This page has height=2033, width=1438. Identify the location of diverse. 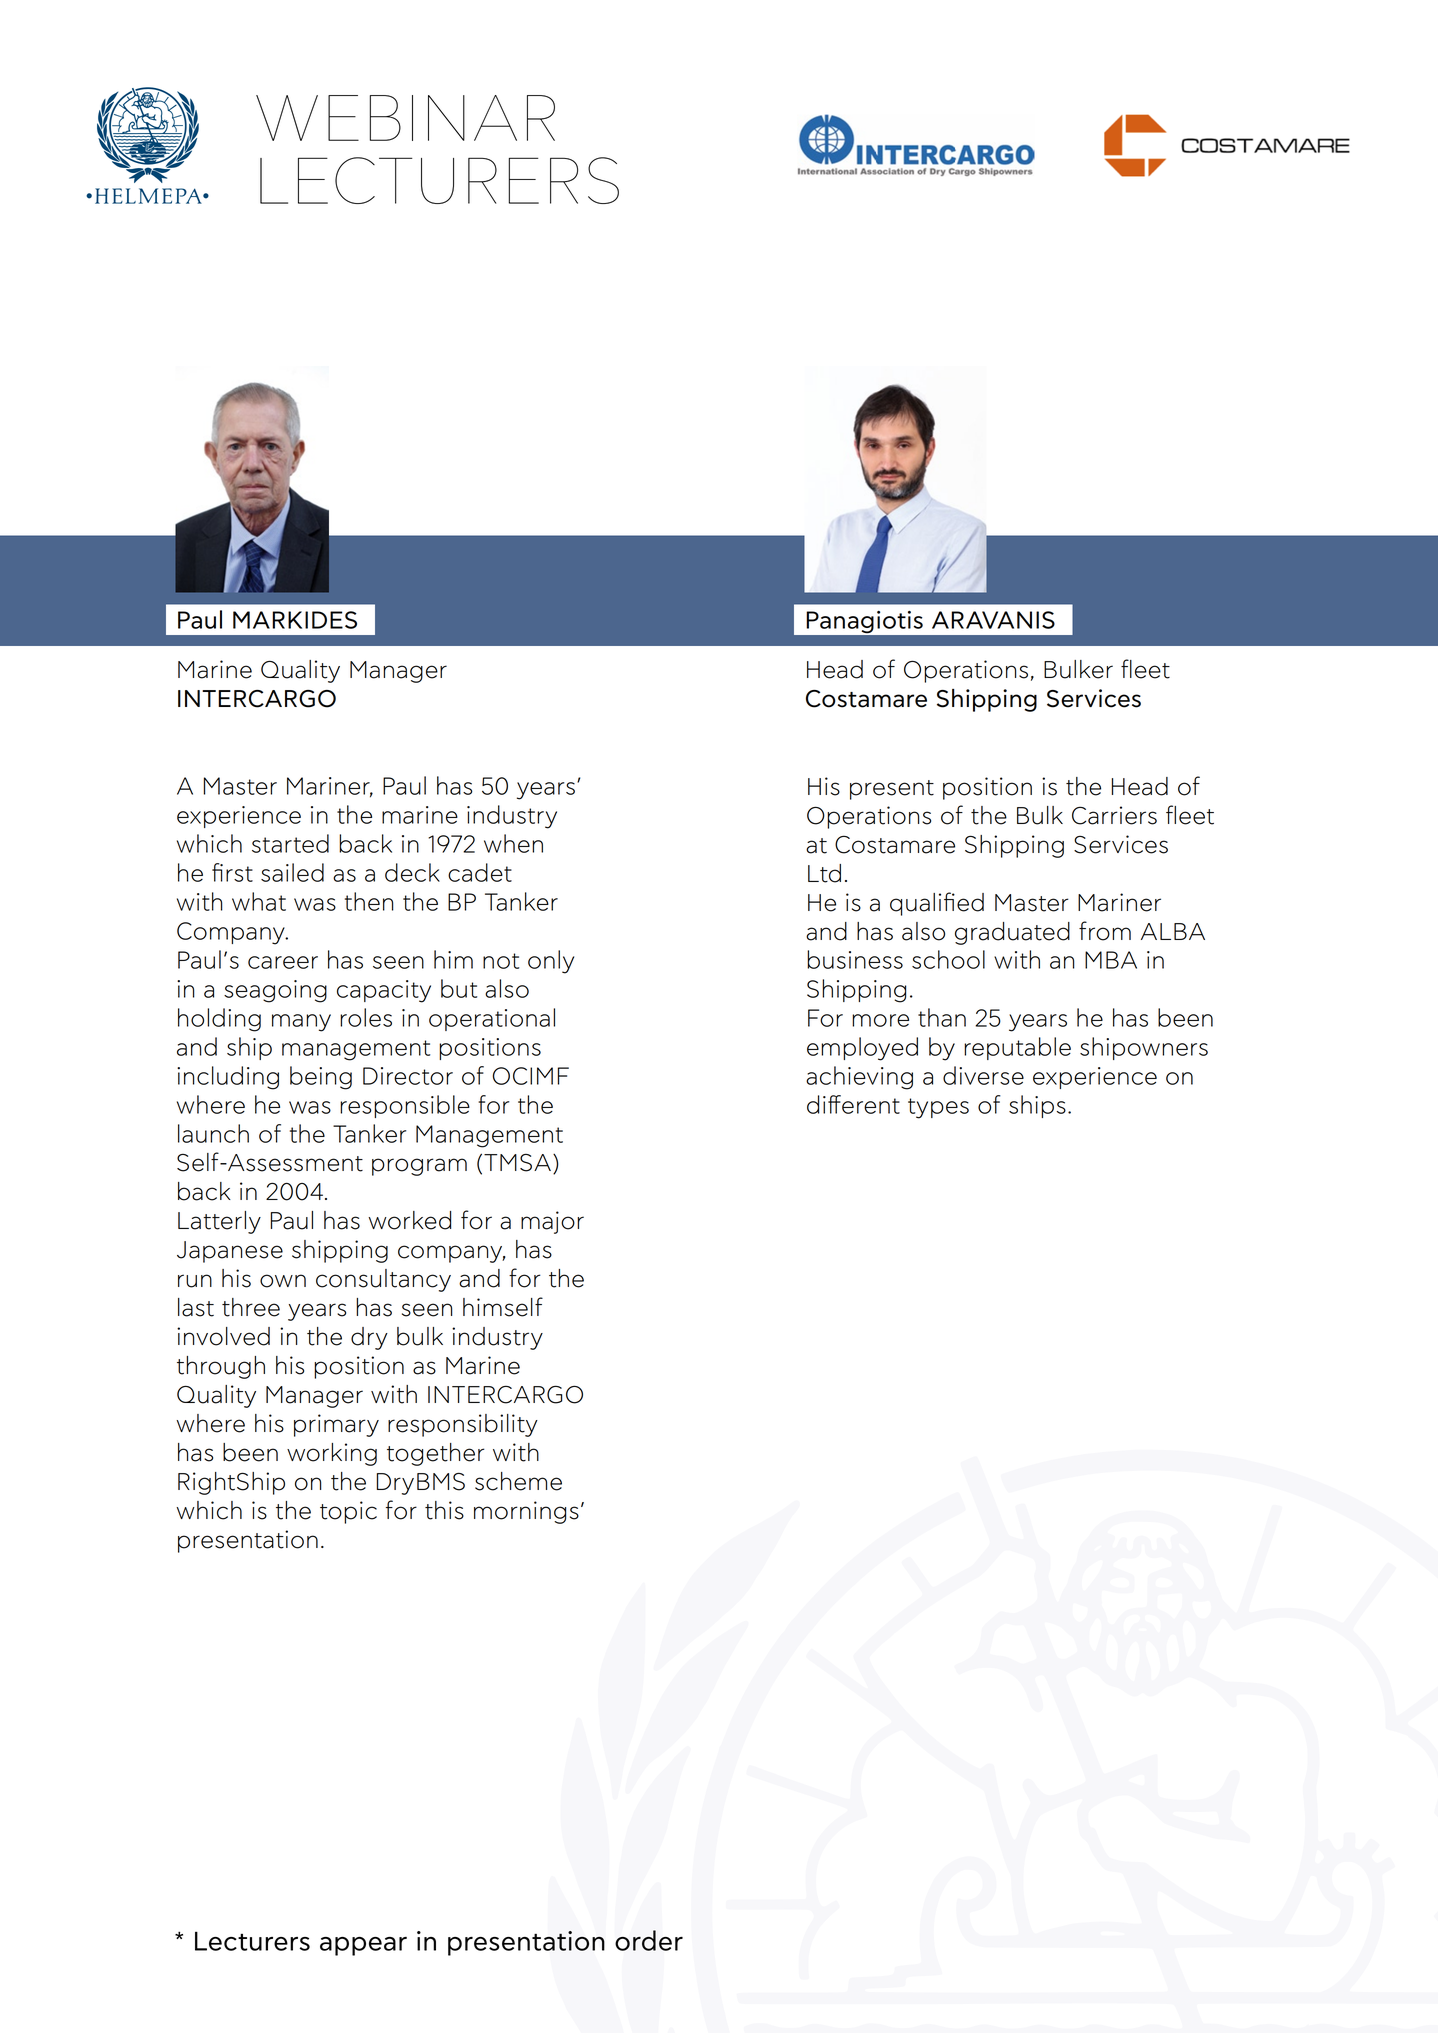
(983, 1075).
